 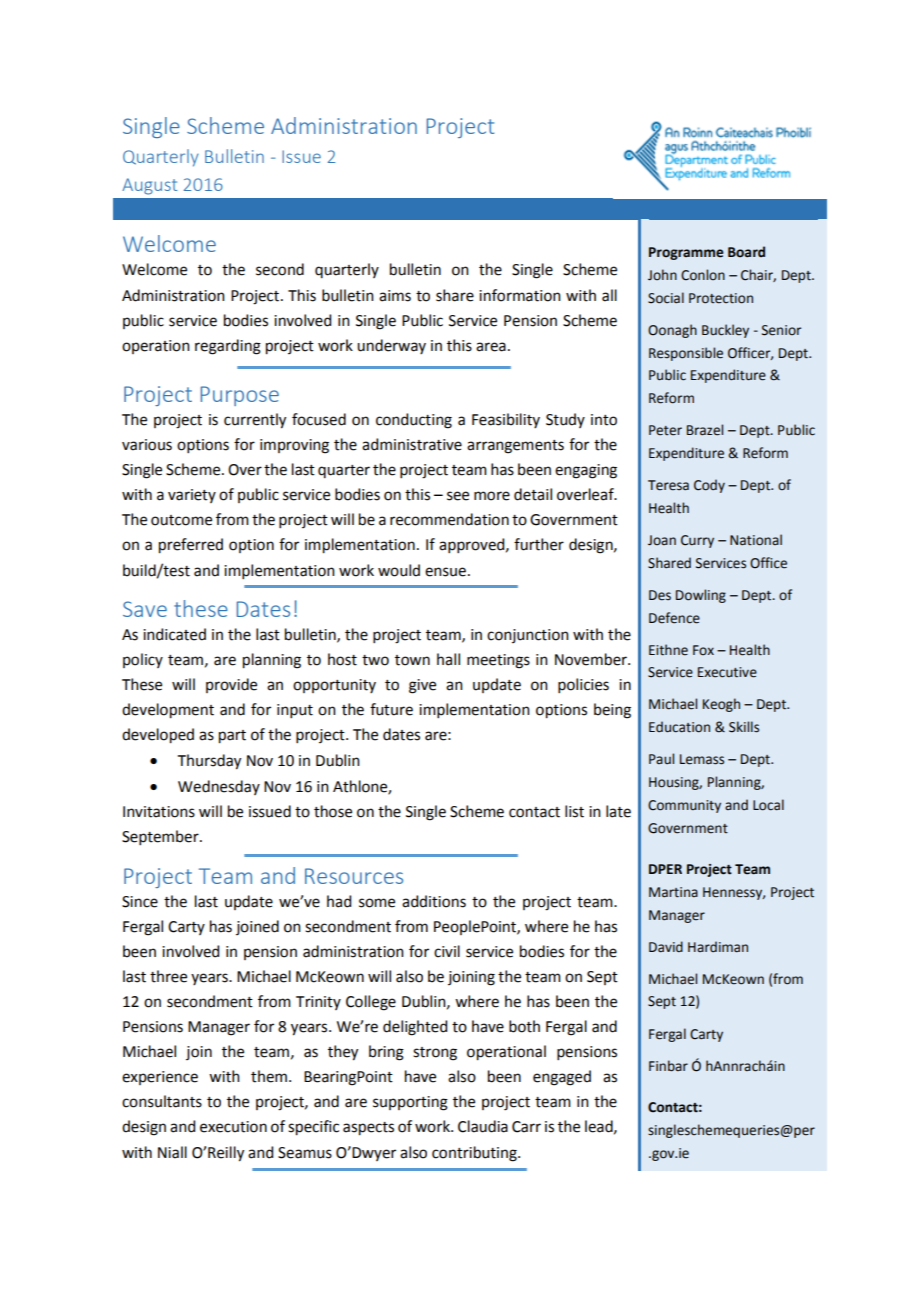 I want to click on civil, so click(x=447, y=951).
